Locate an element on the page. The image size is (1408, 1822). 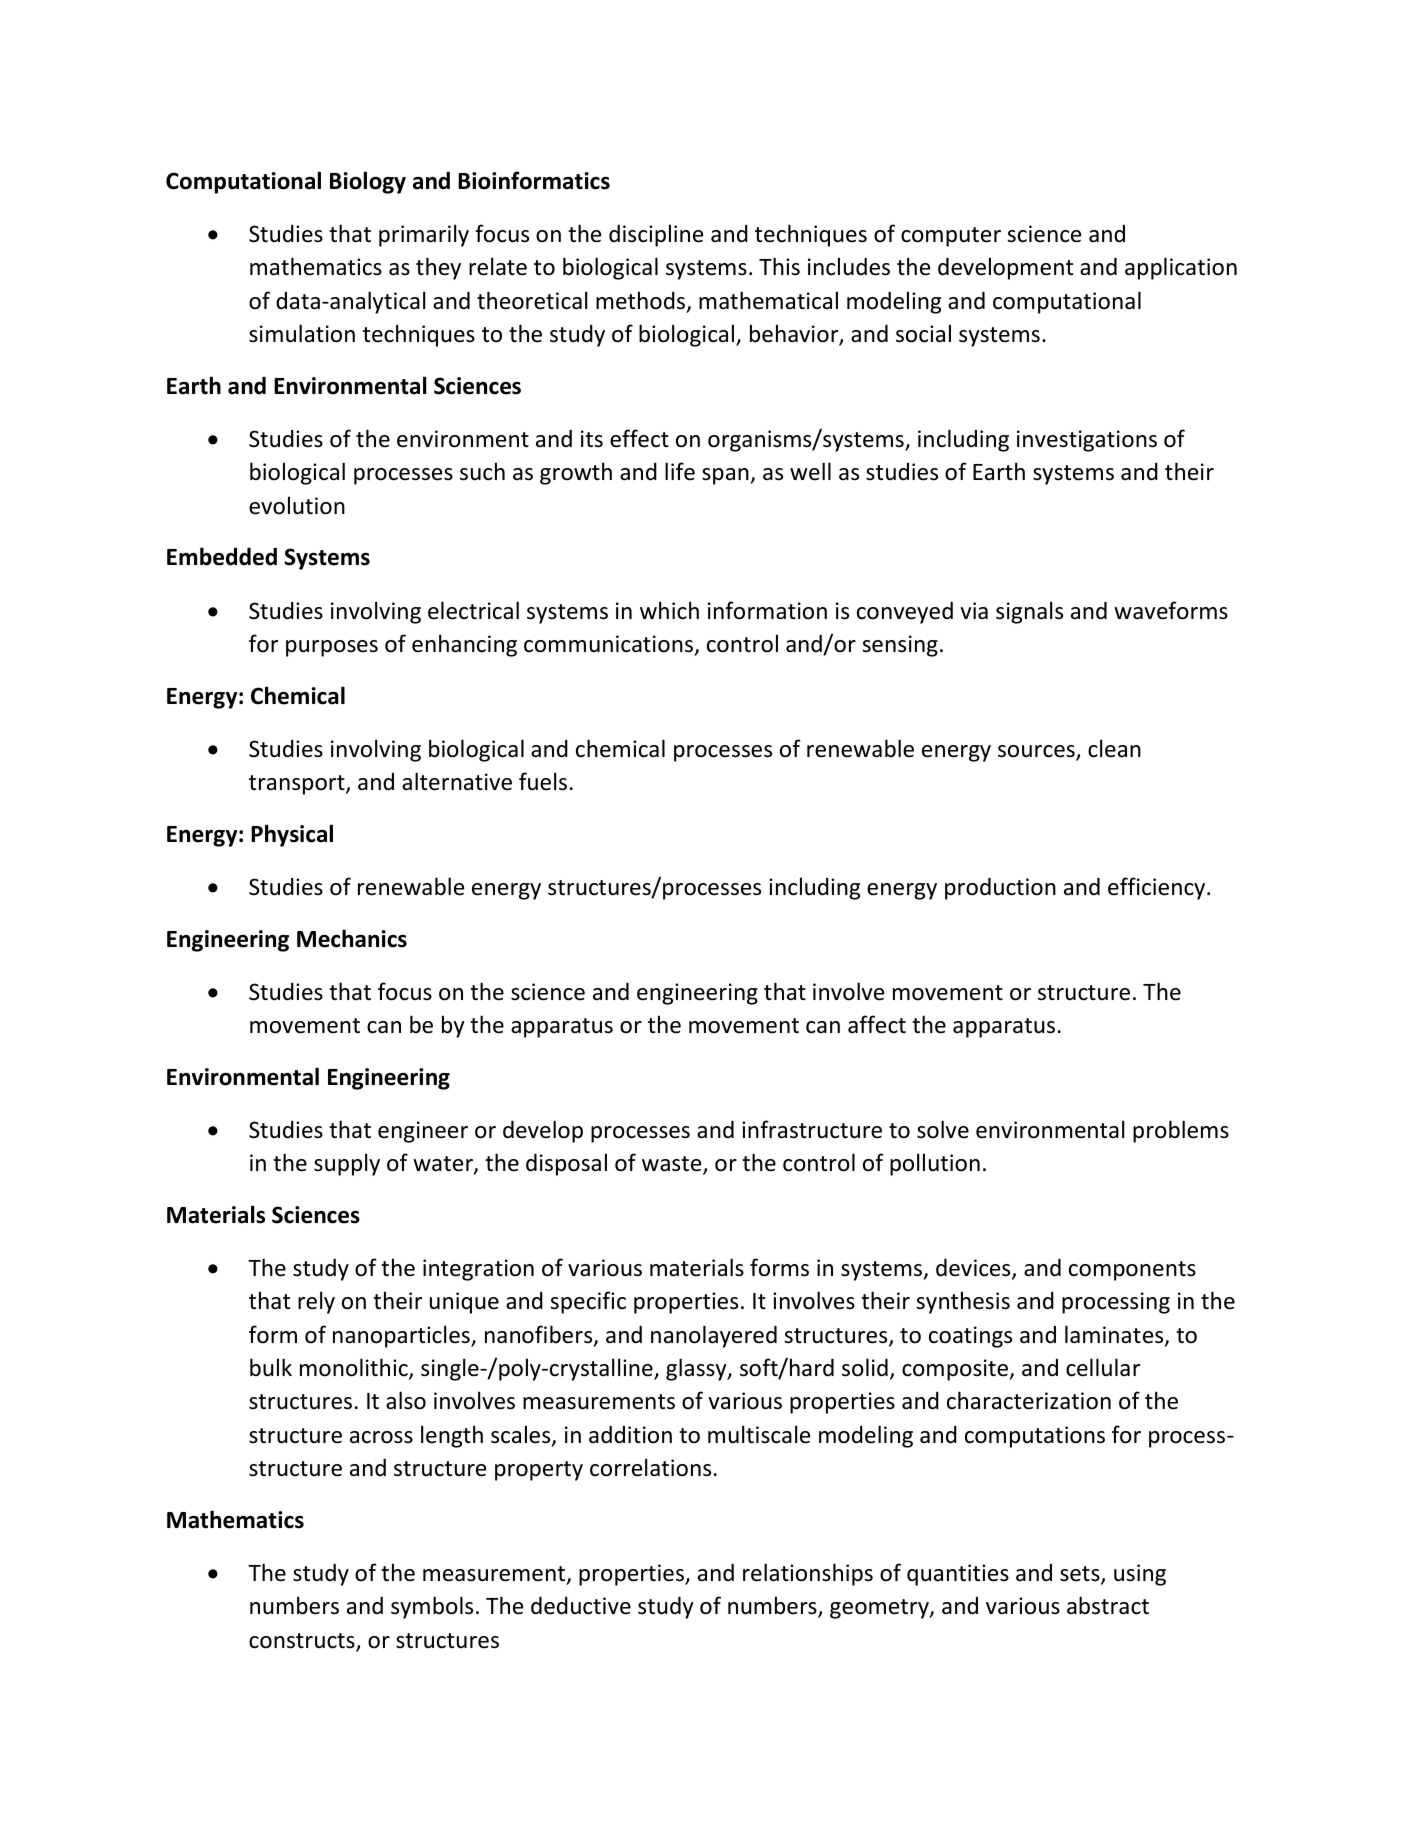
computer is located at coordinates (951, 237).
